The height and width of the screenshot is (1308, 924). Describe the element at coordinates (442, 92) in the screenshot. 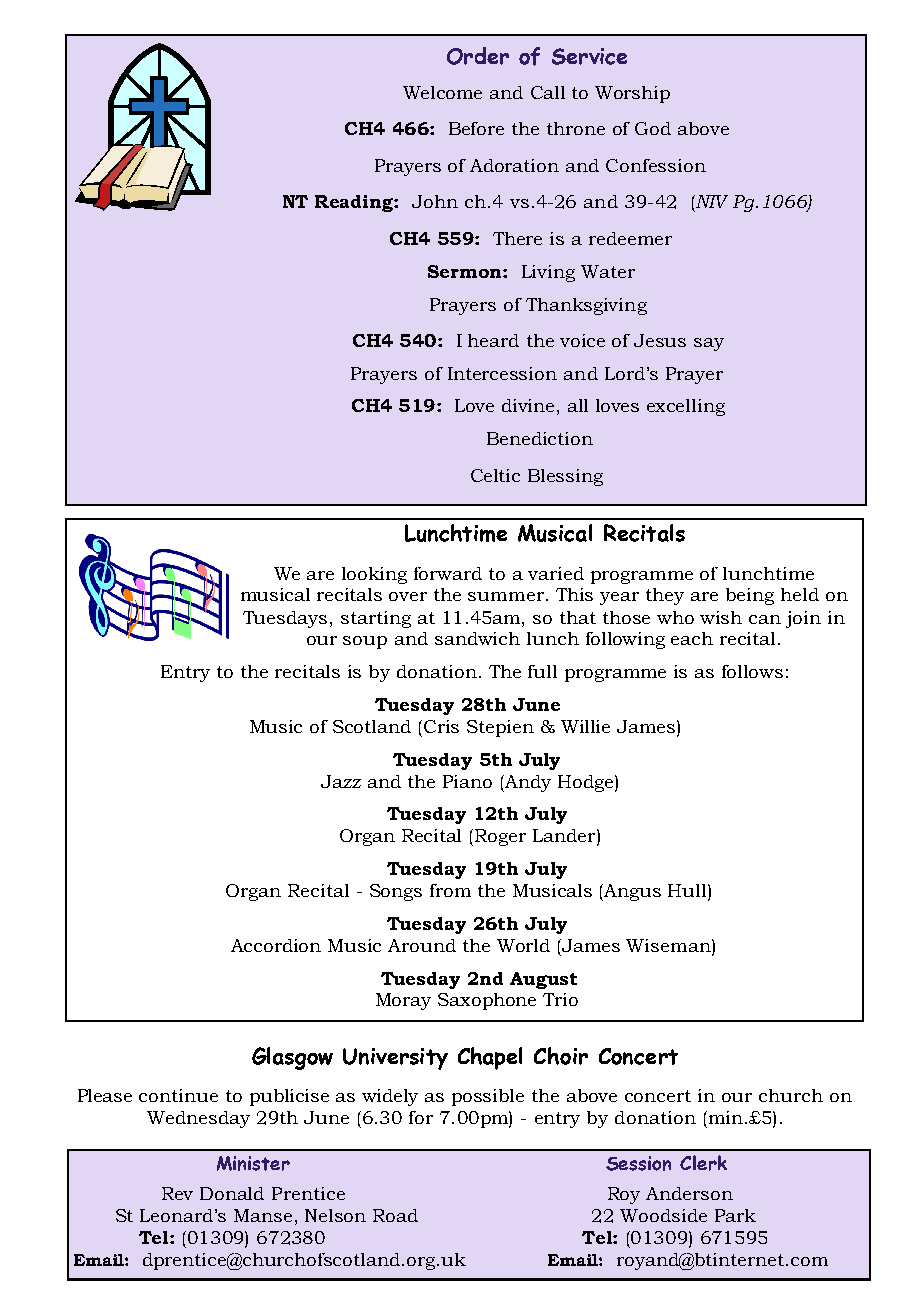

I see `Welcome` at that location.
